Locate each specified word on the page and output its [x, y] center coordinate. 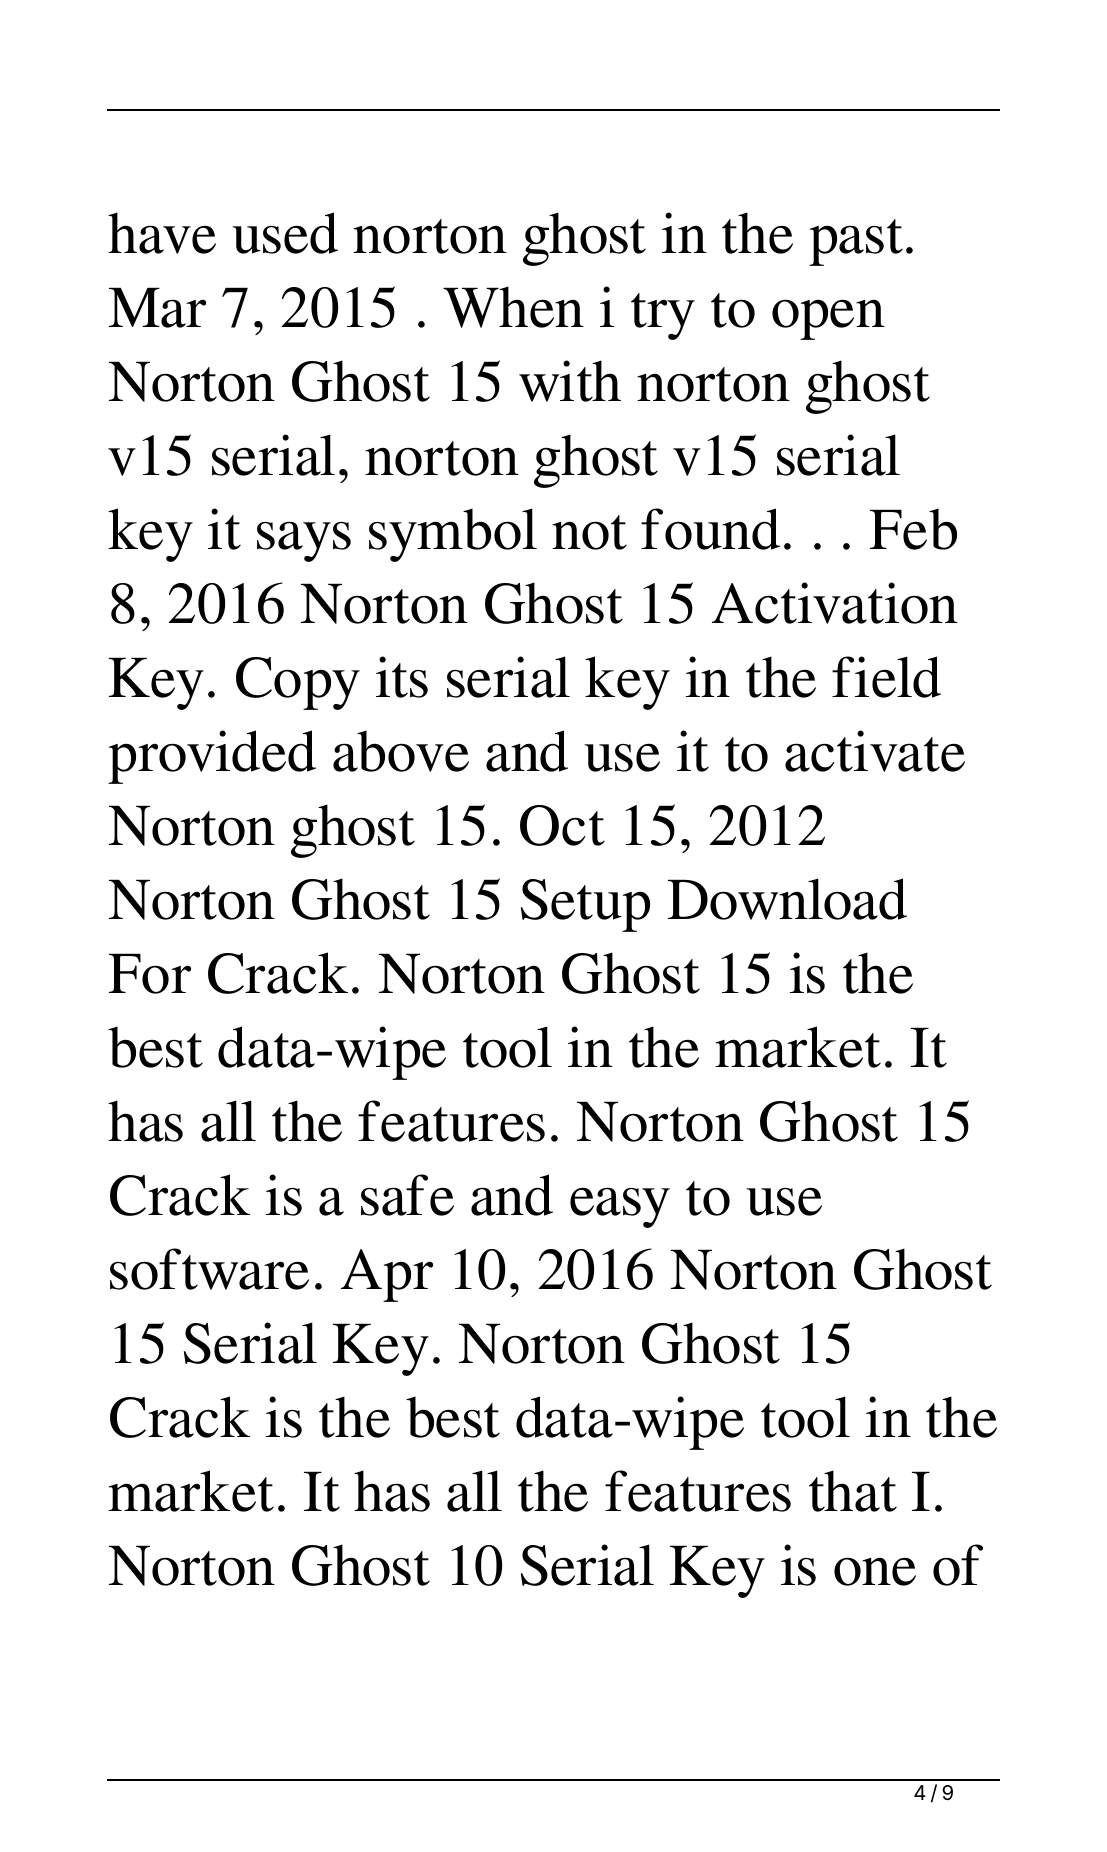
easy [620, 1207]
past [856, 242]
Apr [387, 1275]
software [209, 1269]
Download [787, 899]
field [886, 677]
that [853, 1491]
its [402, 677]
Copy [298, 683]
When [513, 307]
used [285, 233]
